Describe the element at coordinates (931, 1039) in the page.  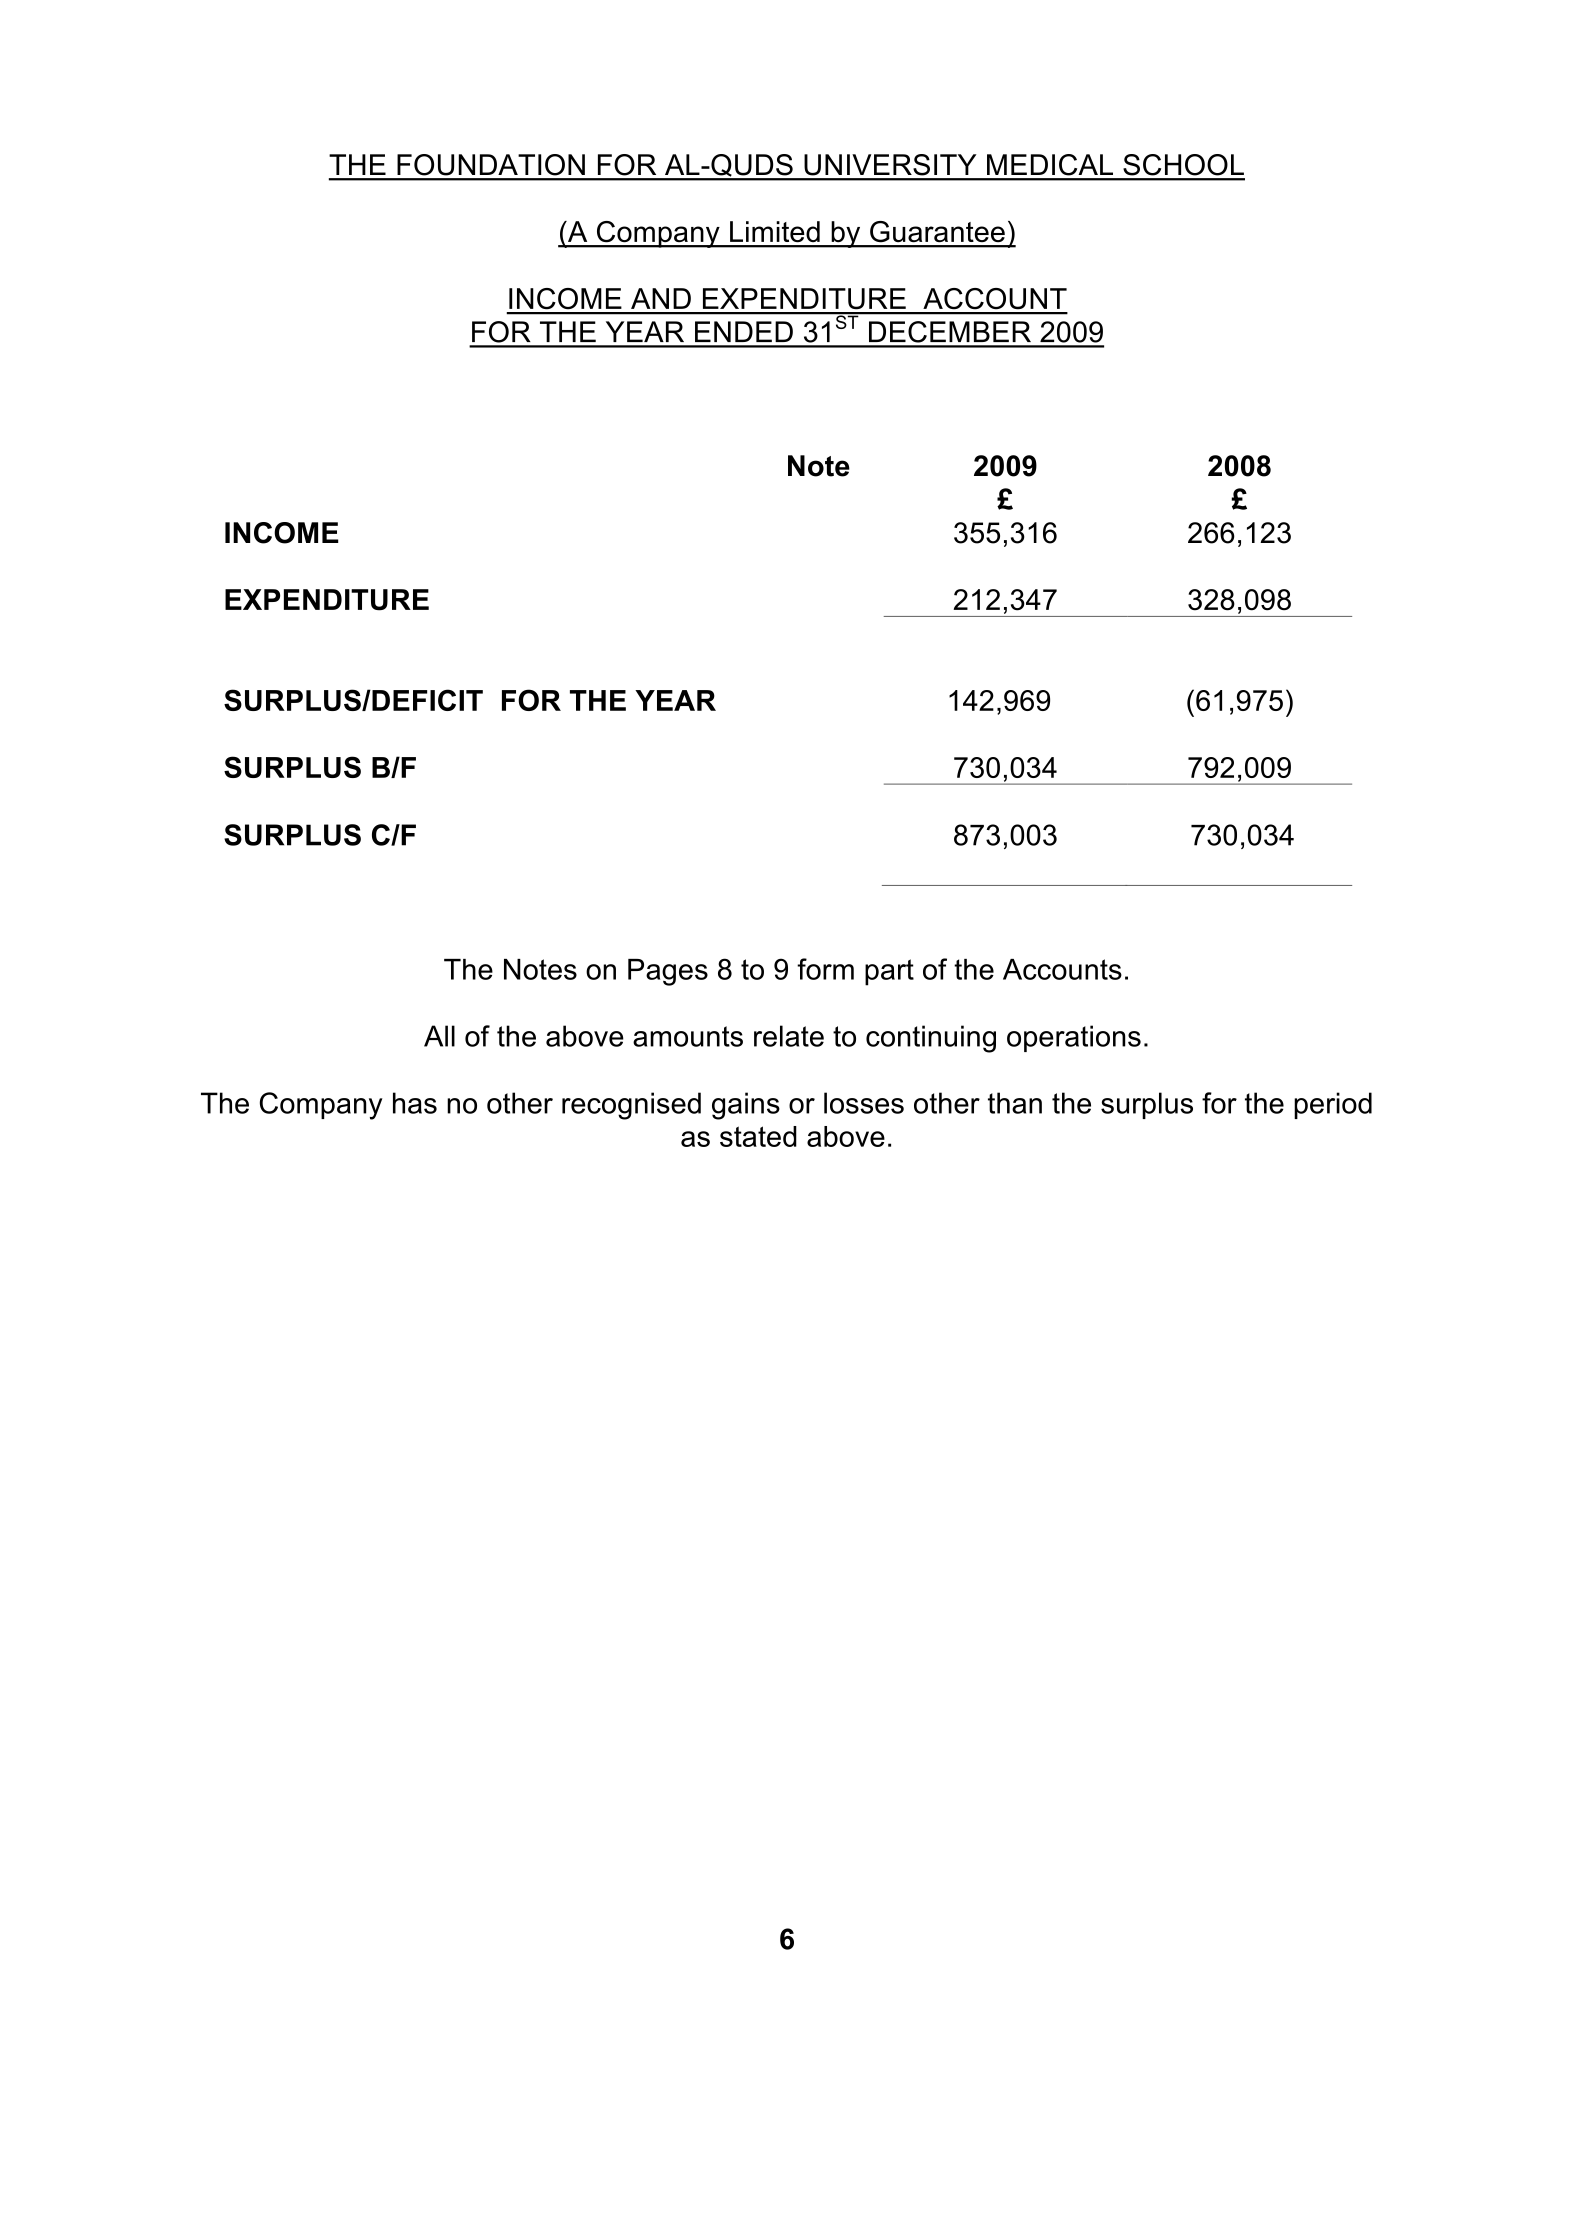
I see `continuing` at that location.
